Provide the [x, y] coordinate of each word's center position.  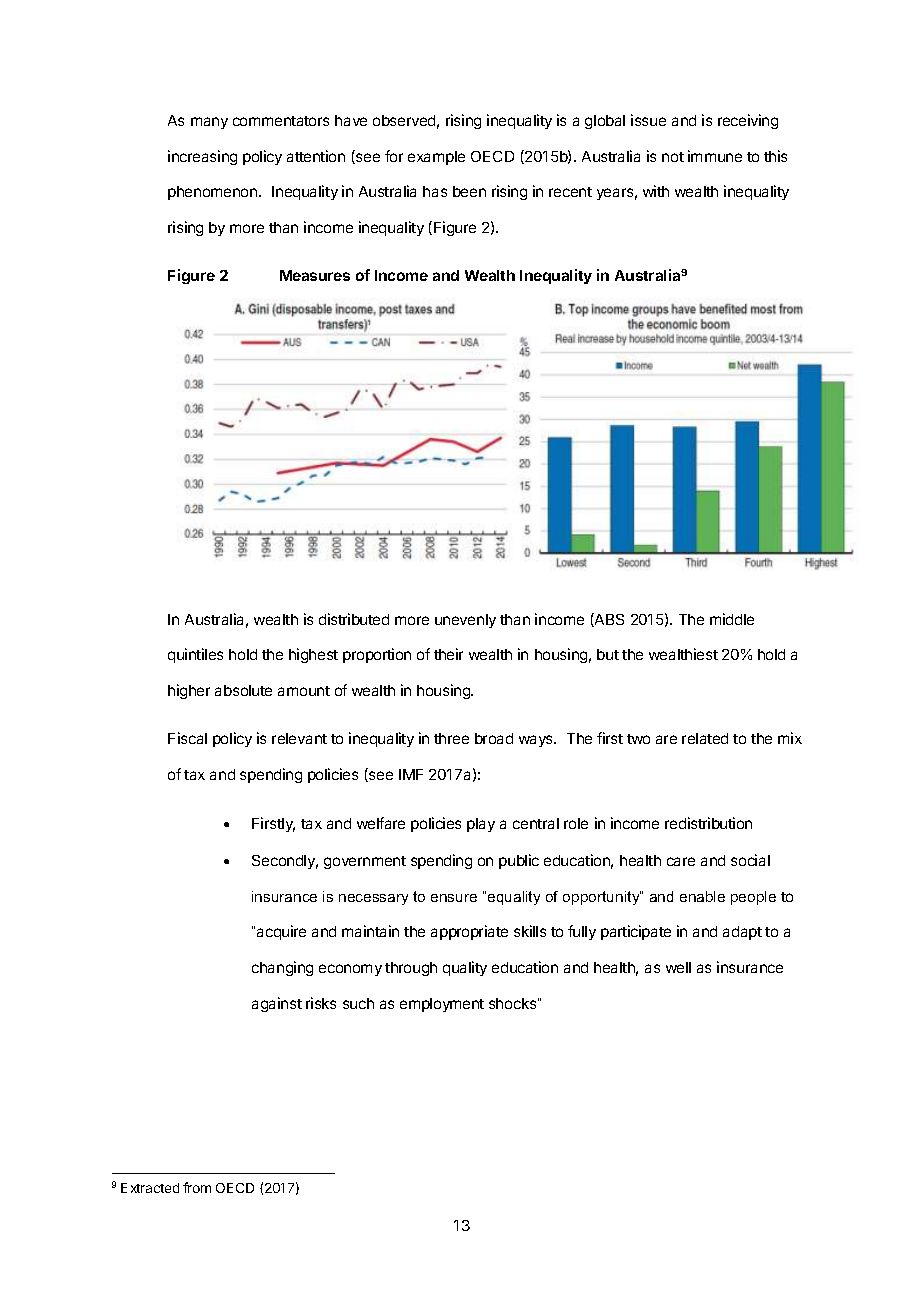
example [436, 158]
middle [732, 619]
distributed [354, 619]
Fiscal [187, 738]
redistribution [708, 823]
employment [442, 1005]
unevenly [465, 621]
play [481, 825]
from [197, 1187]
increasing [202, 157]
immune [715, 156]
